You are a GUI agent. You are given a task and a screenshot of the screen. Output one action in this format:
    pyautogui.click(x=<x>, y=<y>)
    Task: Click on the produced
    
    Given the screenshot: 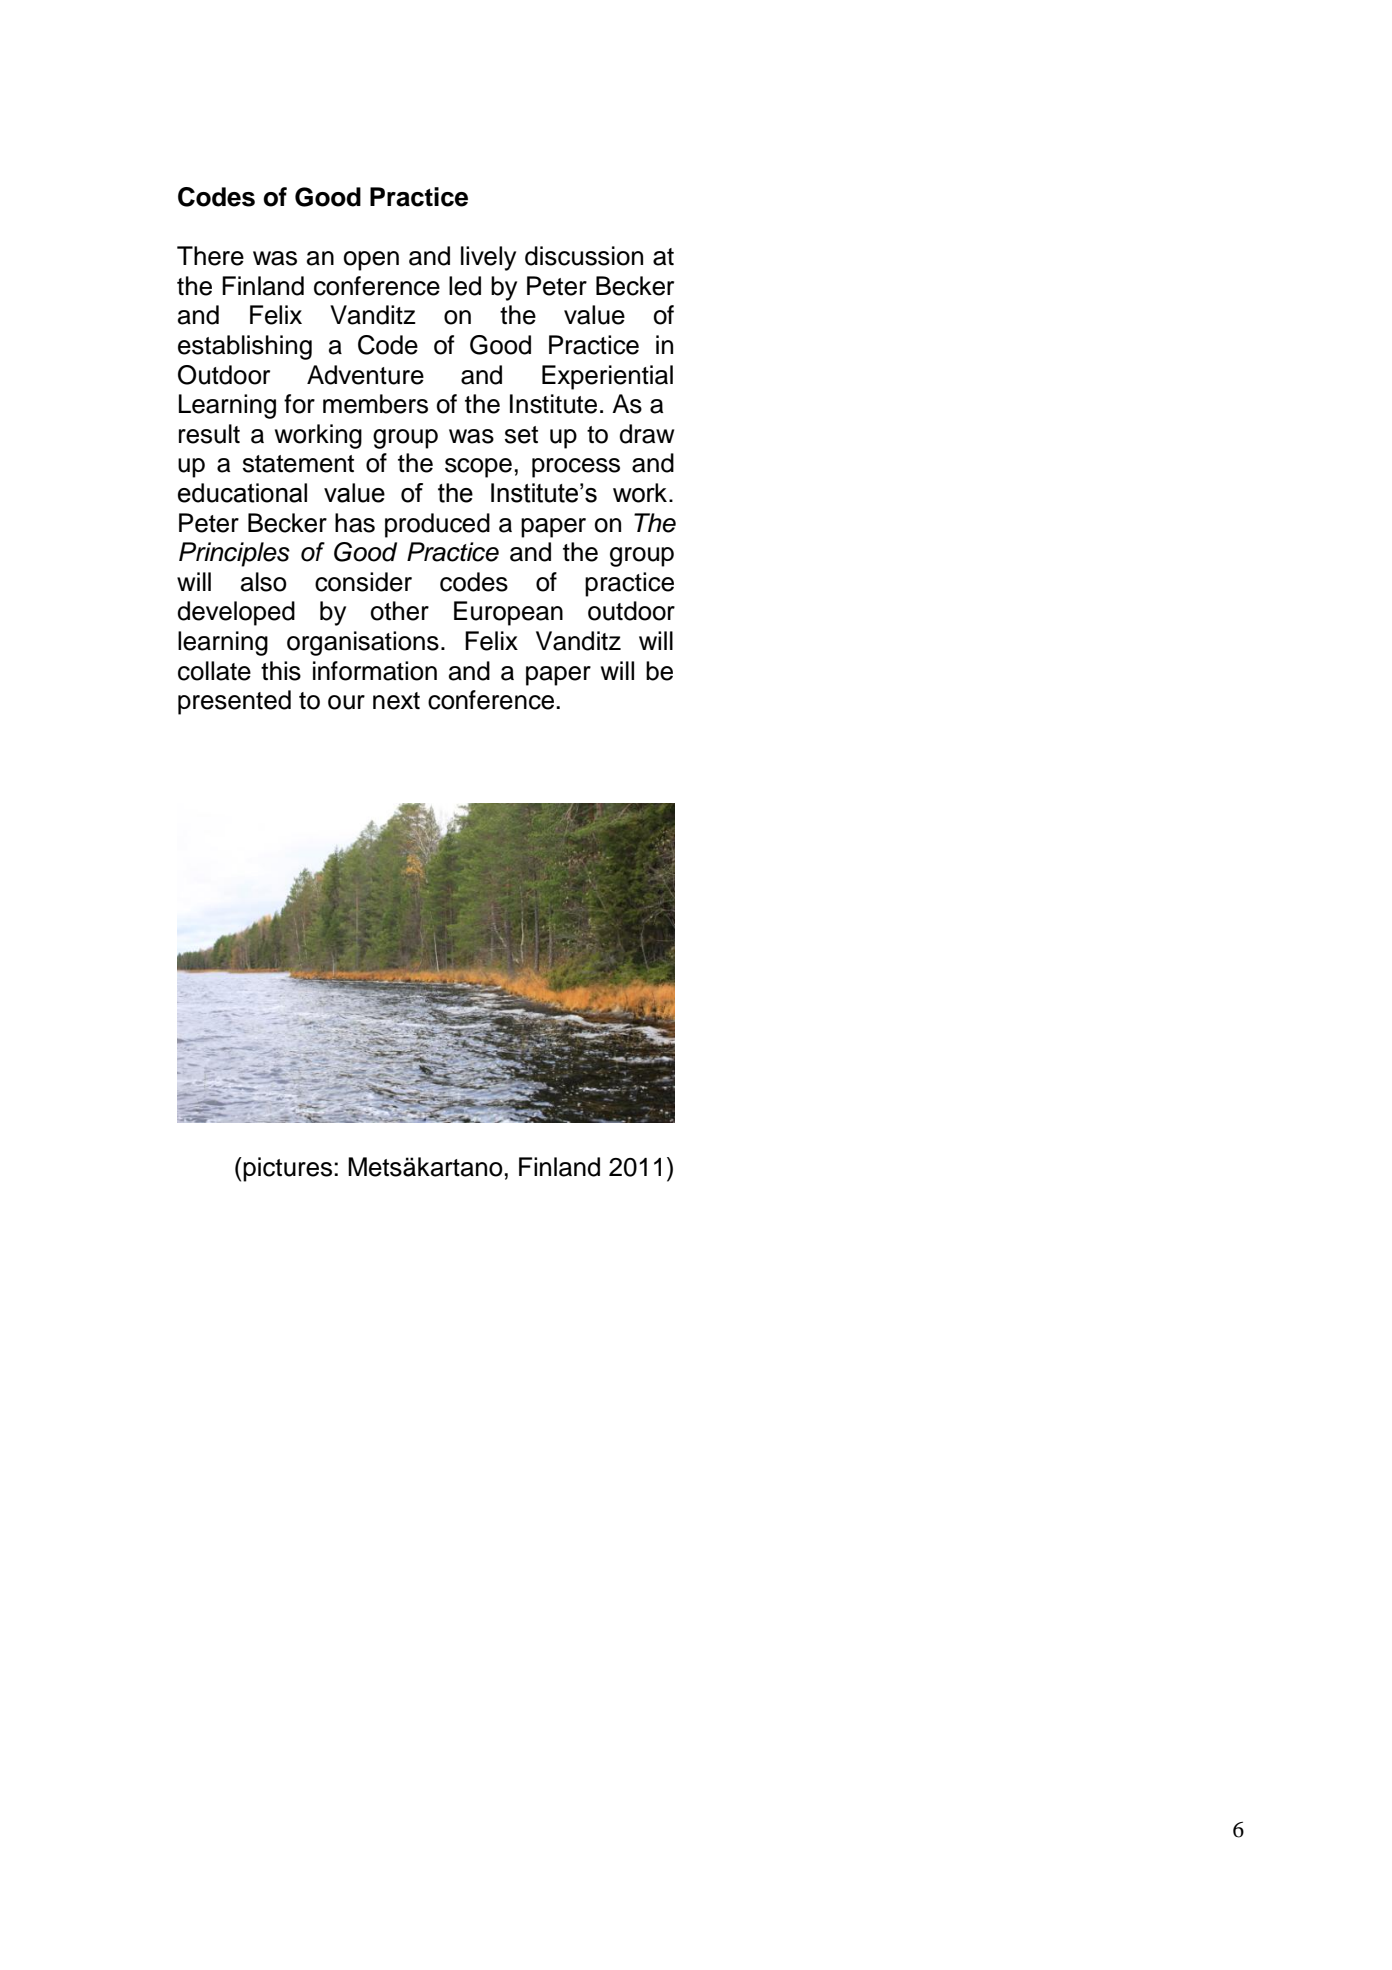 What is the action you would take?
    pyautogui.click(x=437, y=525)
